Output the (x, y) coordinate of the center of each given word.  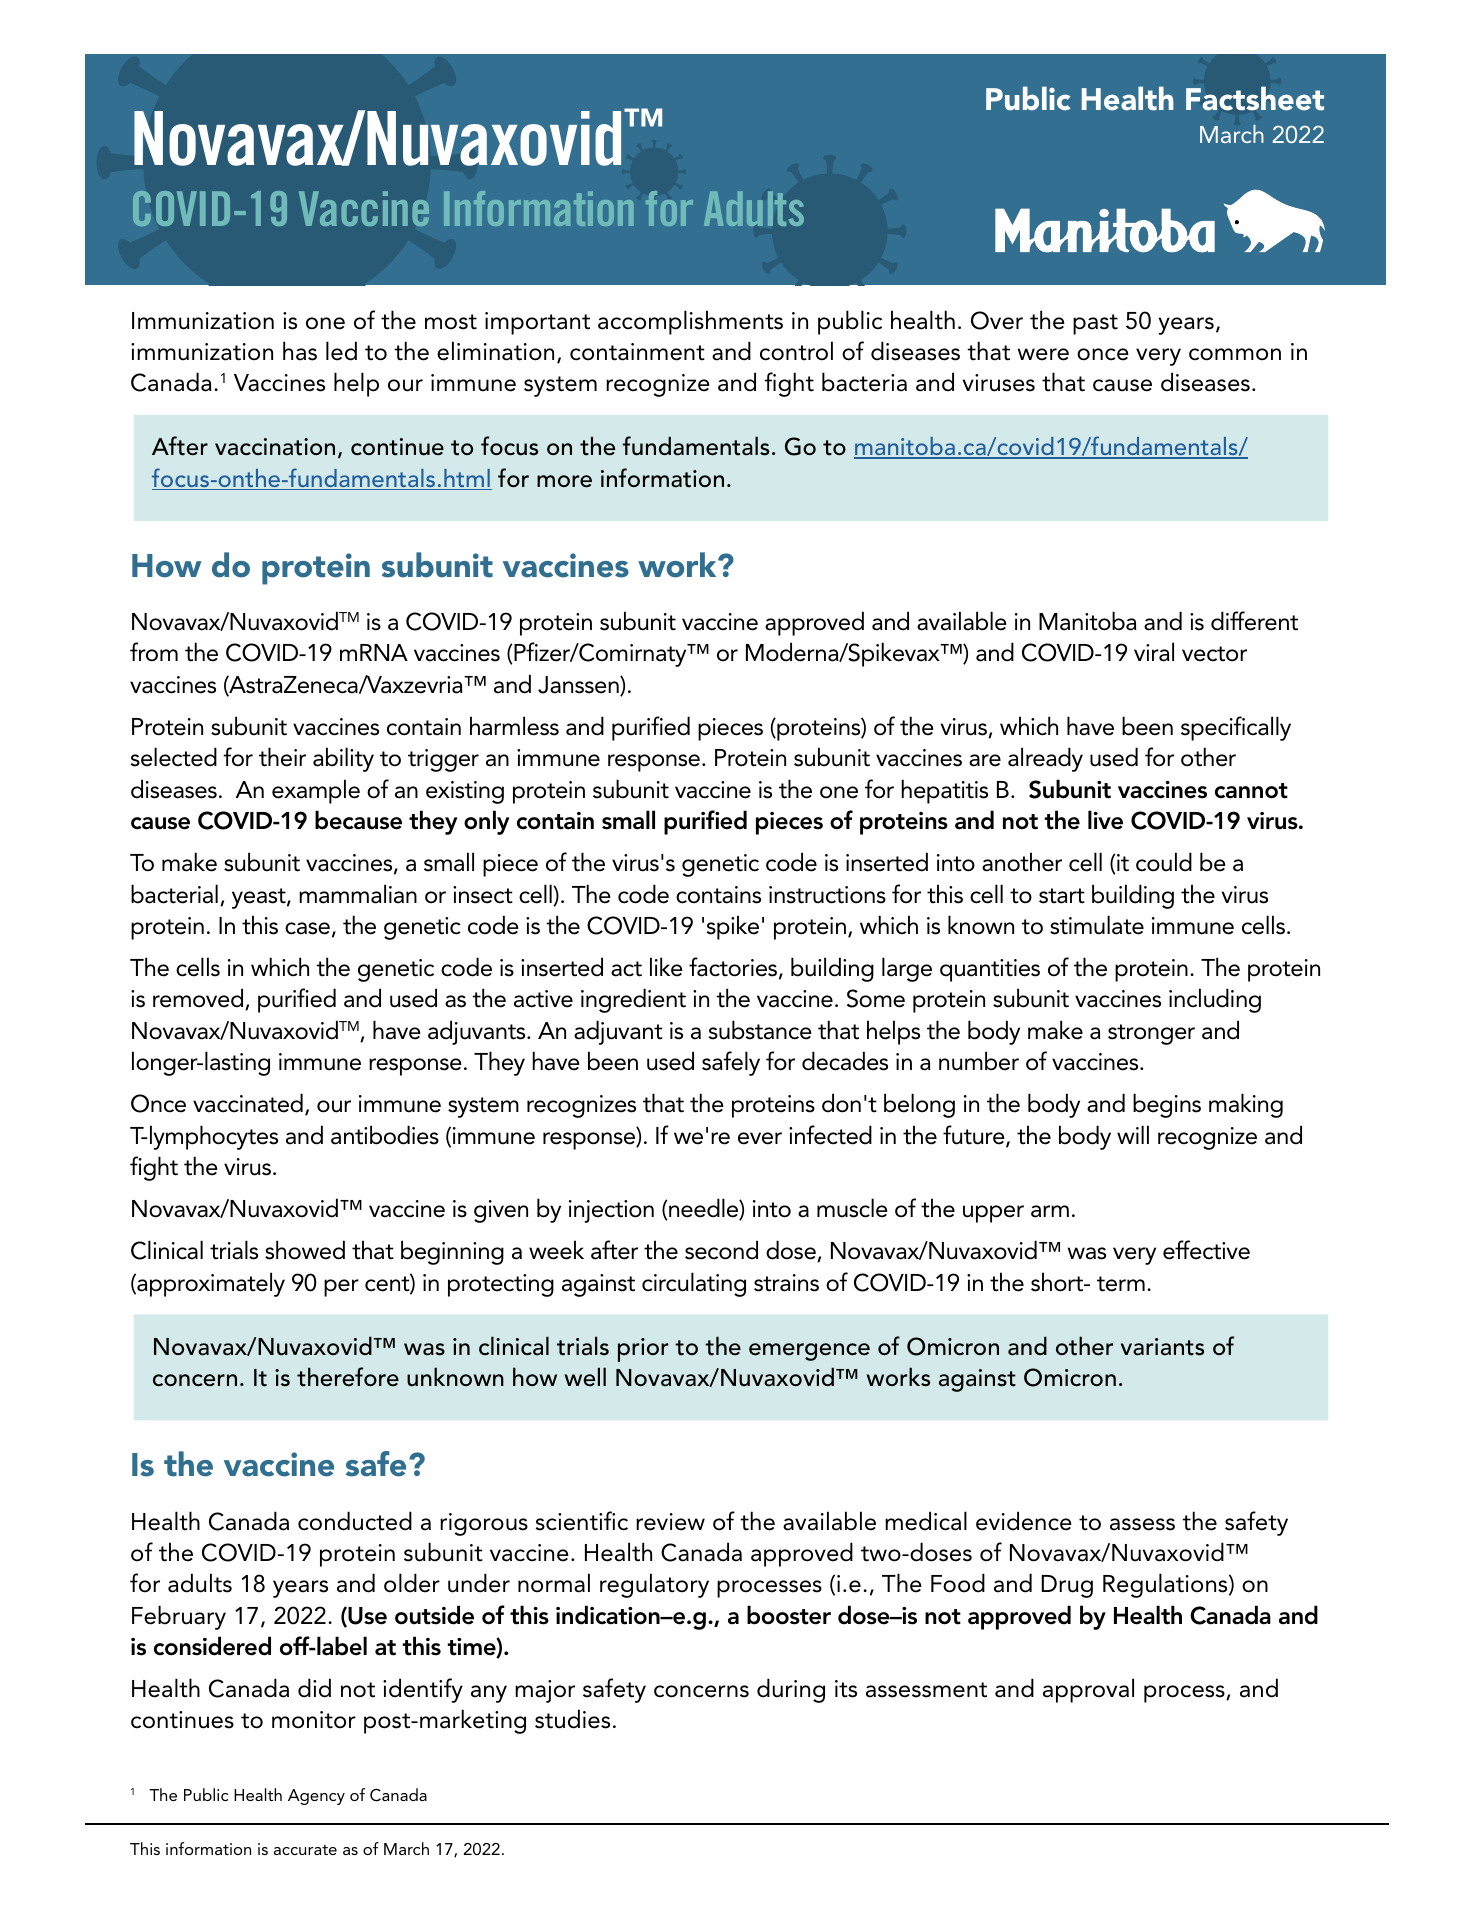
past (1095, 324)
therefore (348, 1377)
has (300, 351)
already (1045, 759)
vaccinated (248, 1103)
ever (760, 1138)
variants (1162, 1347)
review (670, 1522)
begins (1167, 1105)
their (282, 757)
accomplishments (690, 322)
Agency (316, 1797)
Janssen (579, 686)
